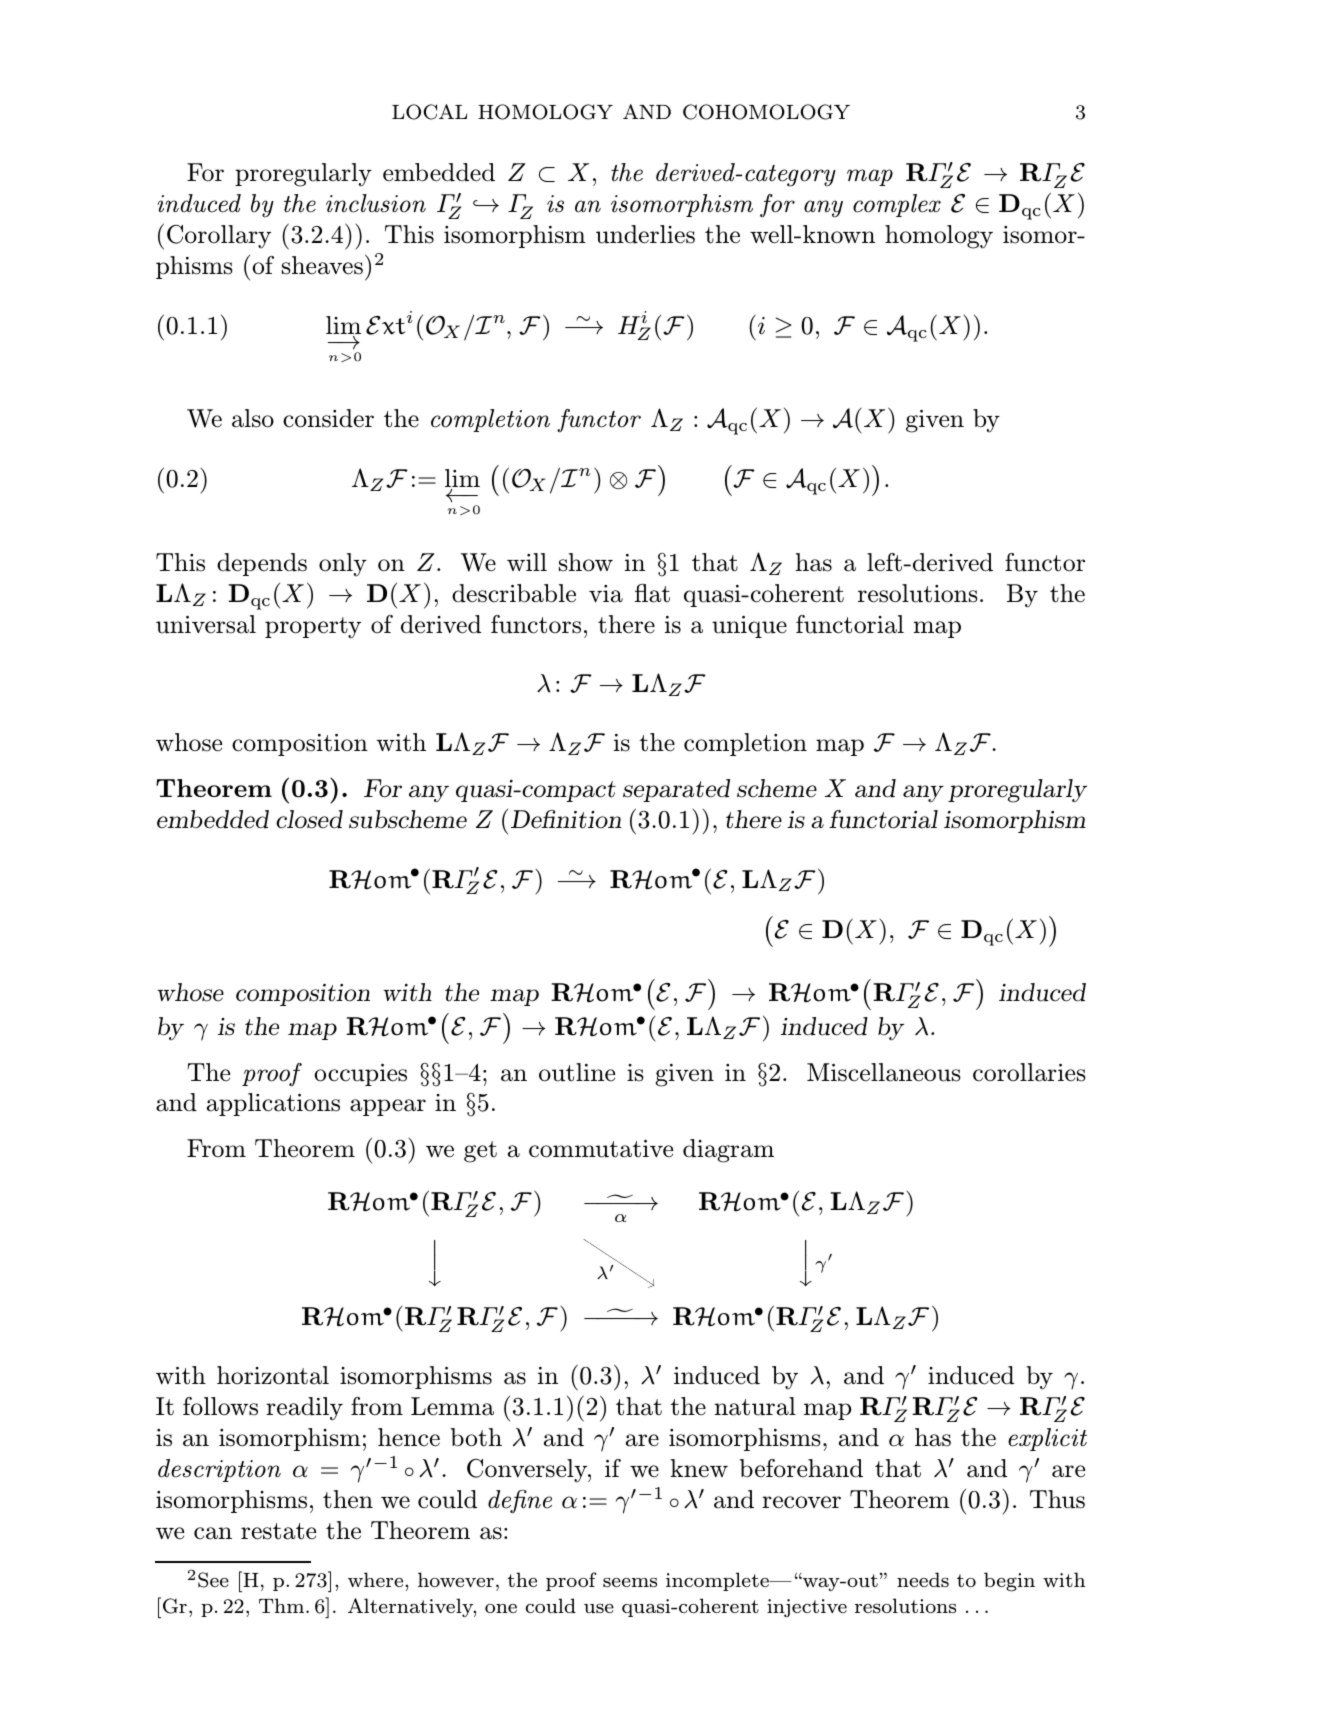 Image resolution: width=1323 pixels, height=1712 pixels. Describe the element at coordinates (749, 627) in the screenshot. I see `unique` at that location.
